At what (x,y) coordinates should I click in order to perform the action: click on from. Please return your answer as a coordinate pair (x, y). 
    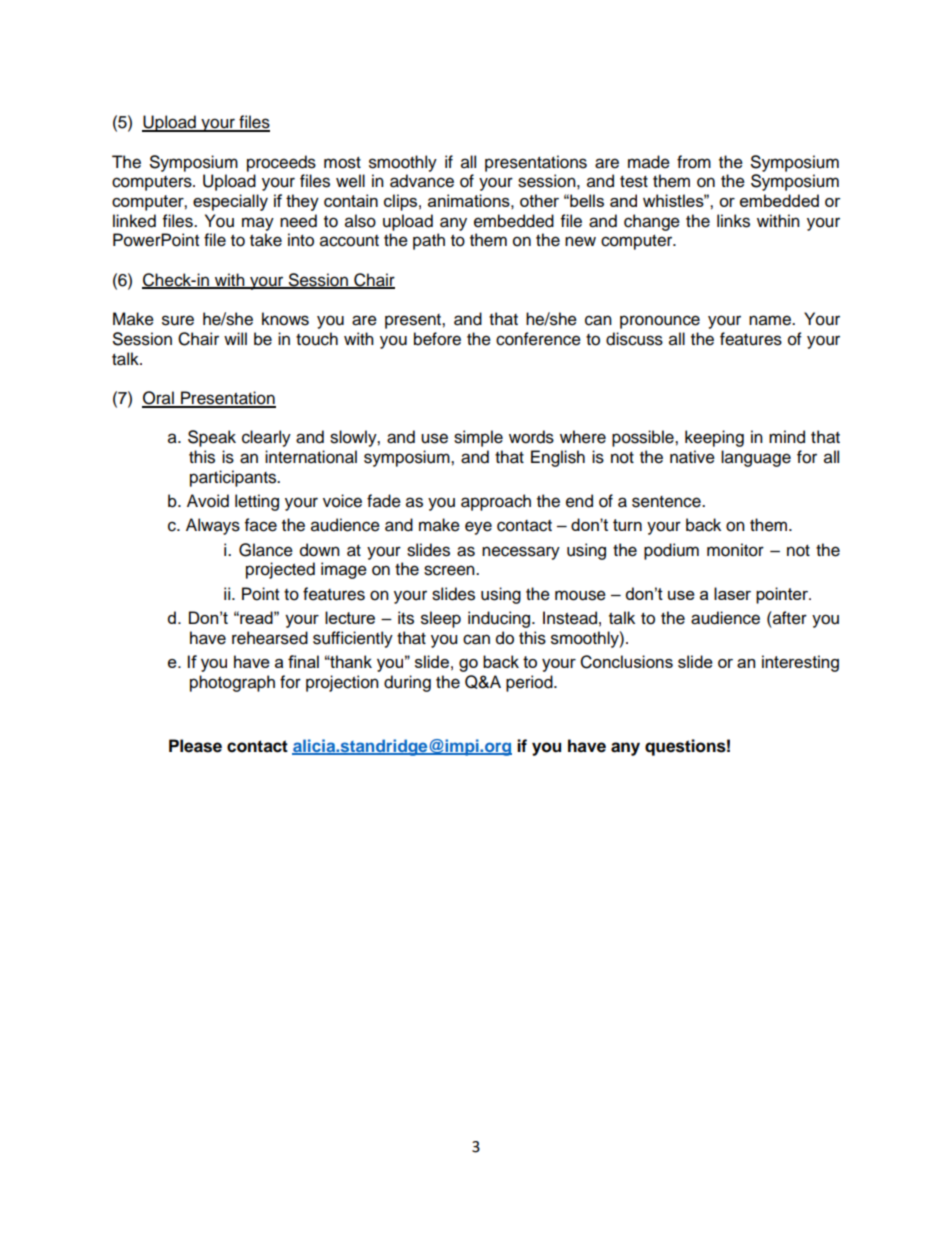
    Looking at the image, I should click on (694, 162).
